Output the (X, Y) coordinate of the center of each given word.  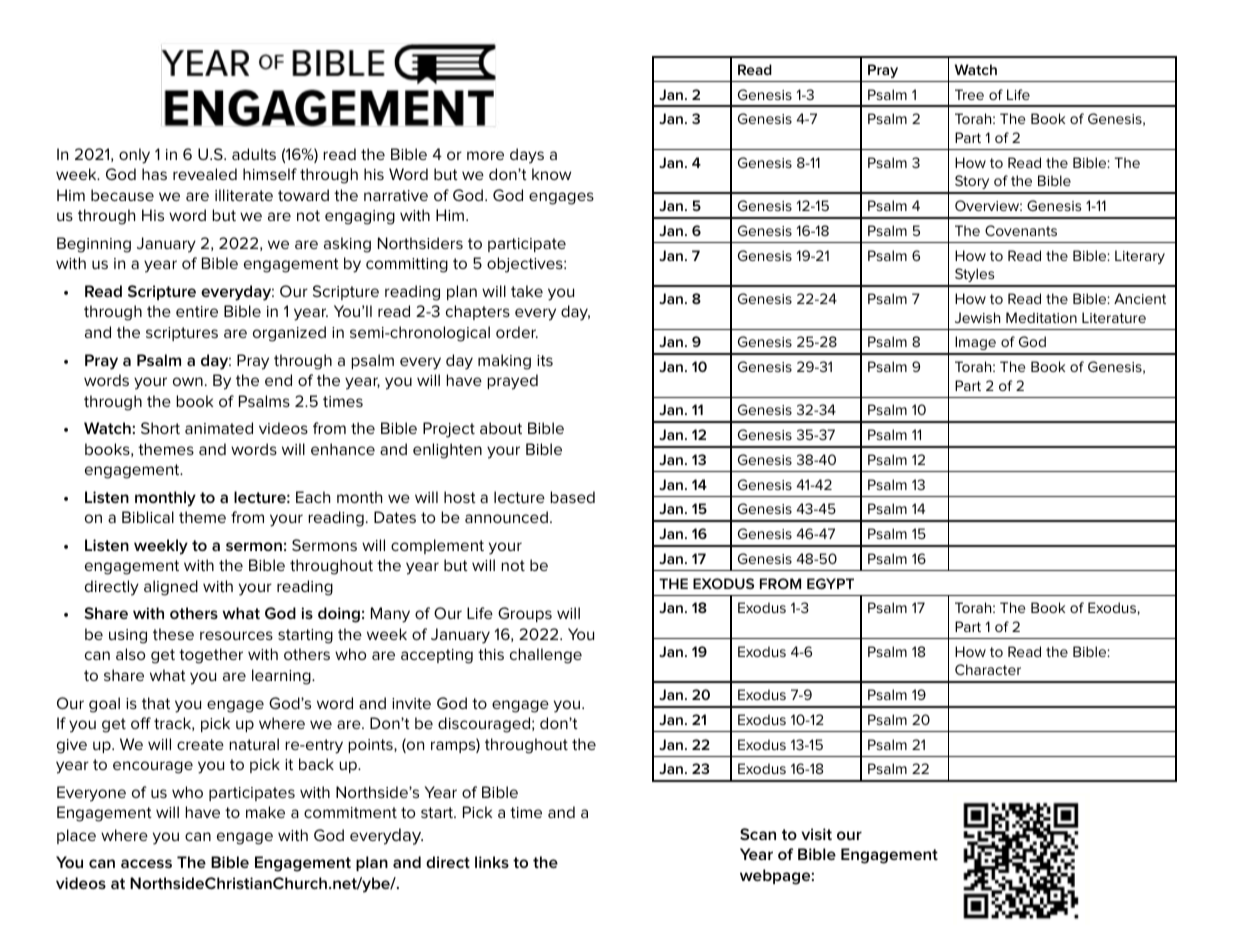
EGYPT (830, 583)
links (492, 862)
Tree (969, 94)
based (572, 497)
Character (988, 669)
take (527, 291)
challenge (546, 656)
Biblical (148, 517)
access (146, 863)
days (527, 156)
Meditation (1041, 317)
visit (816, 834)
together (211, 656)
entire (197, 311)
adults (254, 154)
